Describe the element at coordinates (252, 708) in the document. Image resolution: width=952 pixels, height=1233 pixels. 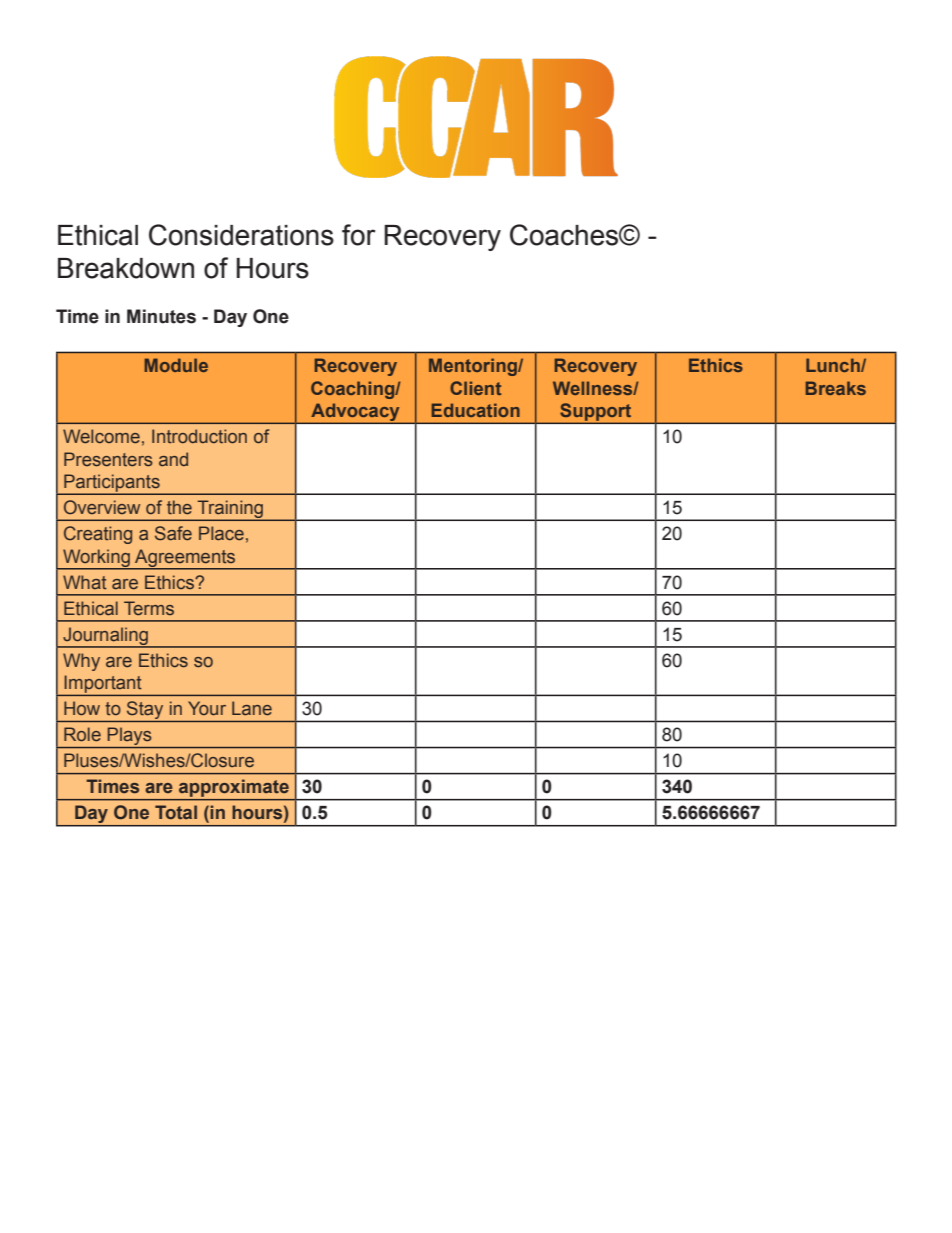
I see `Lane` at that location.
